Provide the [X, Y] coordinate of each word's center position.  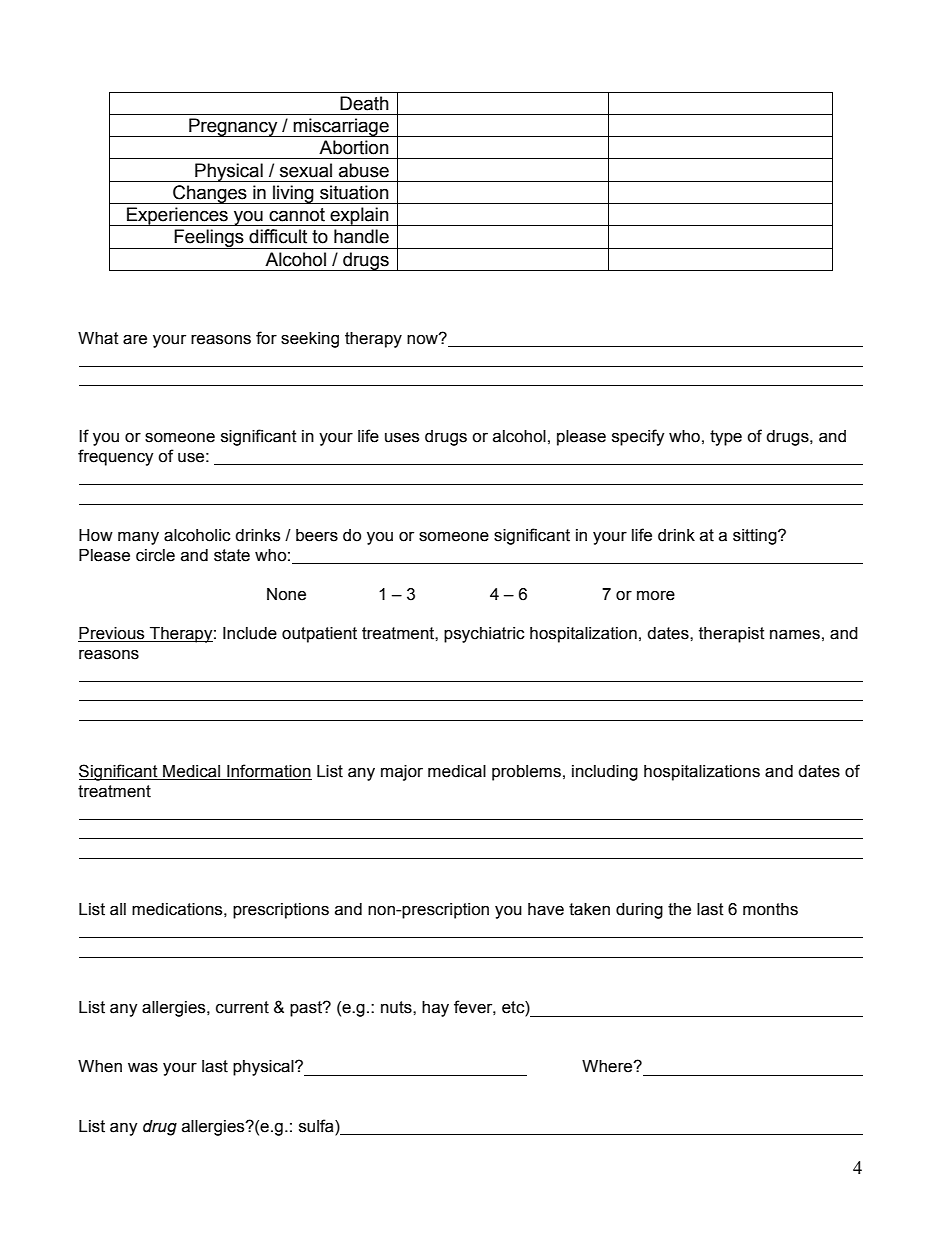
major [402, 773]
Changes [210, 194]
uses [402, 438]
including [605, 773]
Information [268, 772]
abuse [364, 170]
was [143, 1068]
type [726, 438]
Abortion [354, 147]
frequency [116, 457]
